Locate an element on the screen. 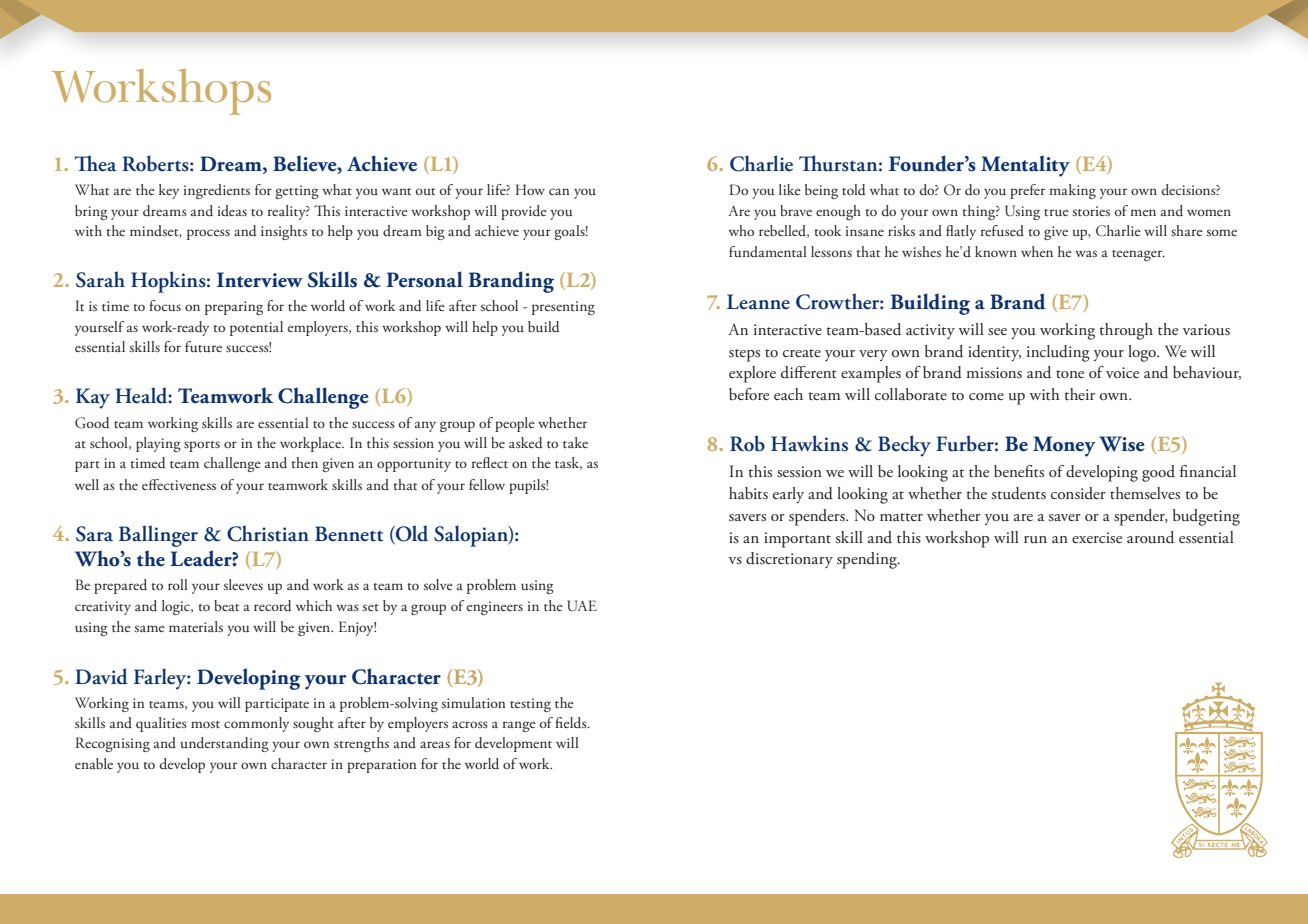 The image size is (1308, 924). fields is located at coordinates (572, 723).
